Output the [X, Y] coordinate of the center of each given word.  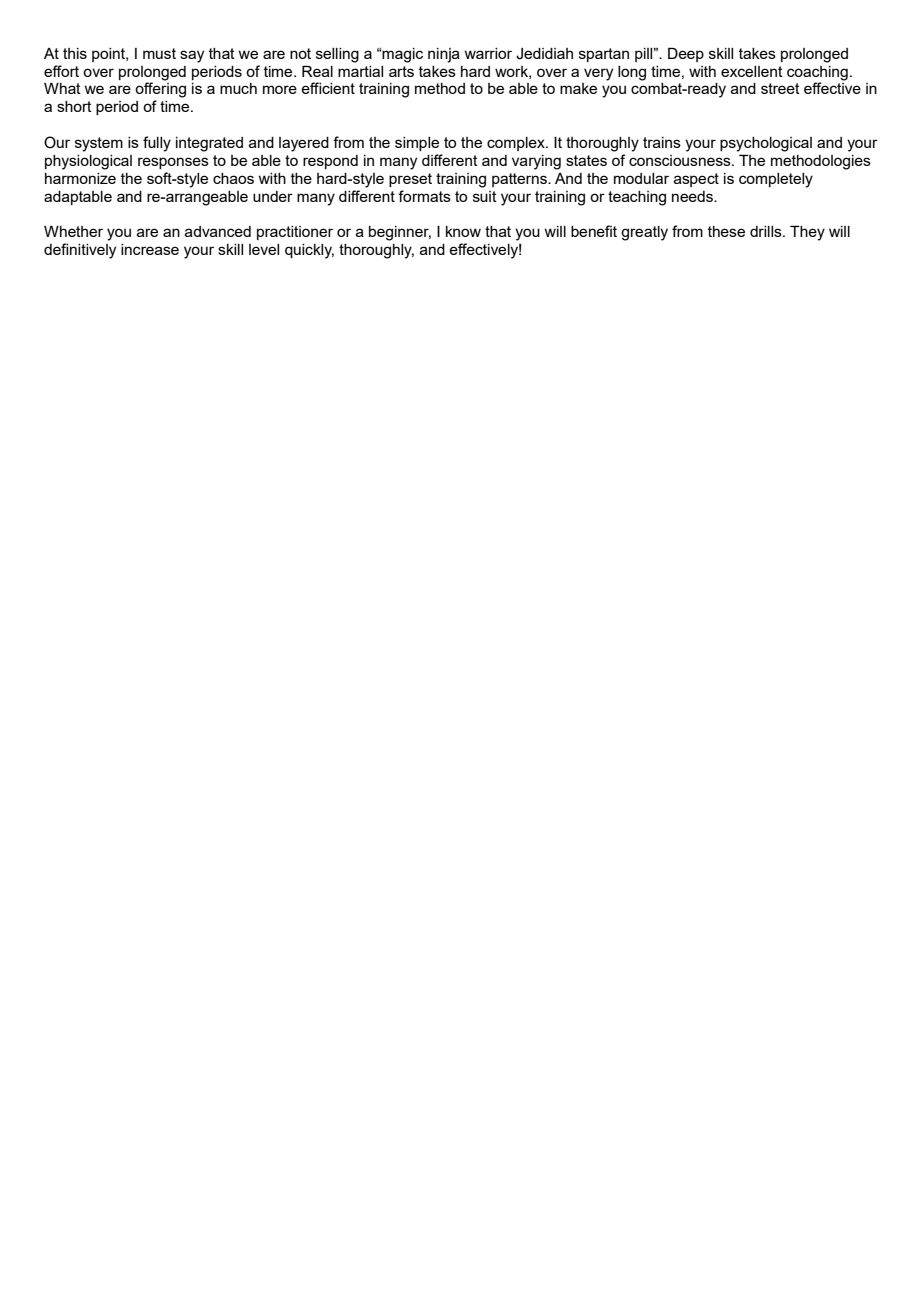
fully [157, 144]
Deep [686, 54]
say [192, 56]
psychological [766, 144]
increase [150, 249]
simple [417, 144]
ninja [444, 55]
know [463, 231]
